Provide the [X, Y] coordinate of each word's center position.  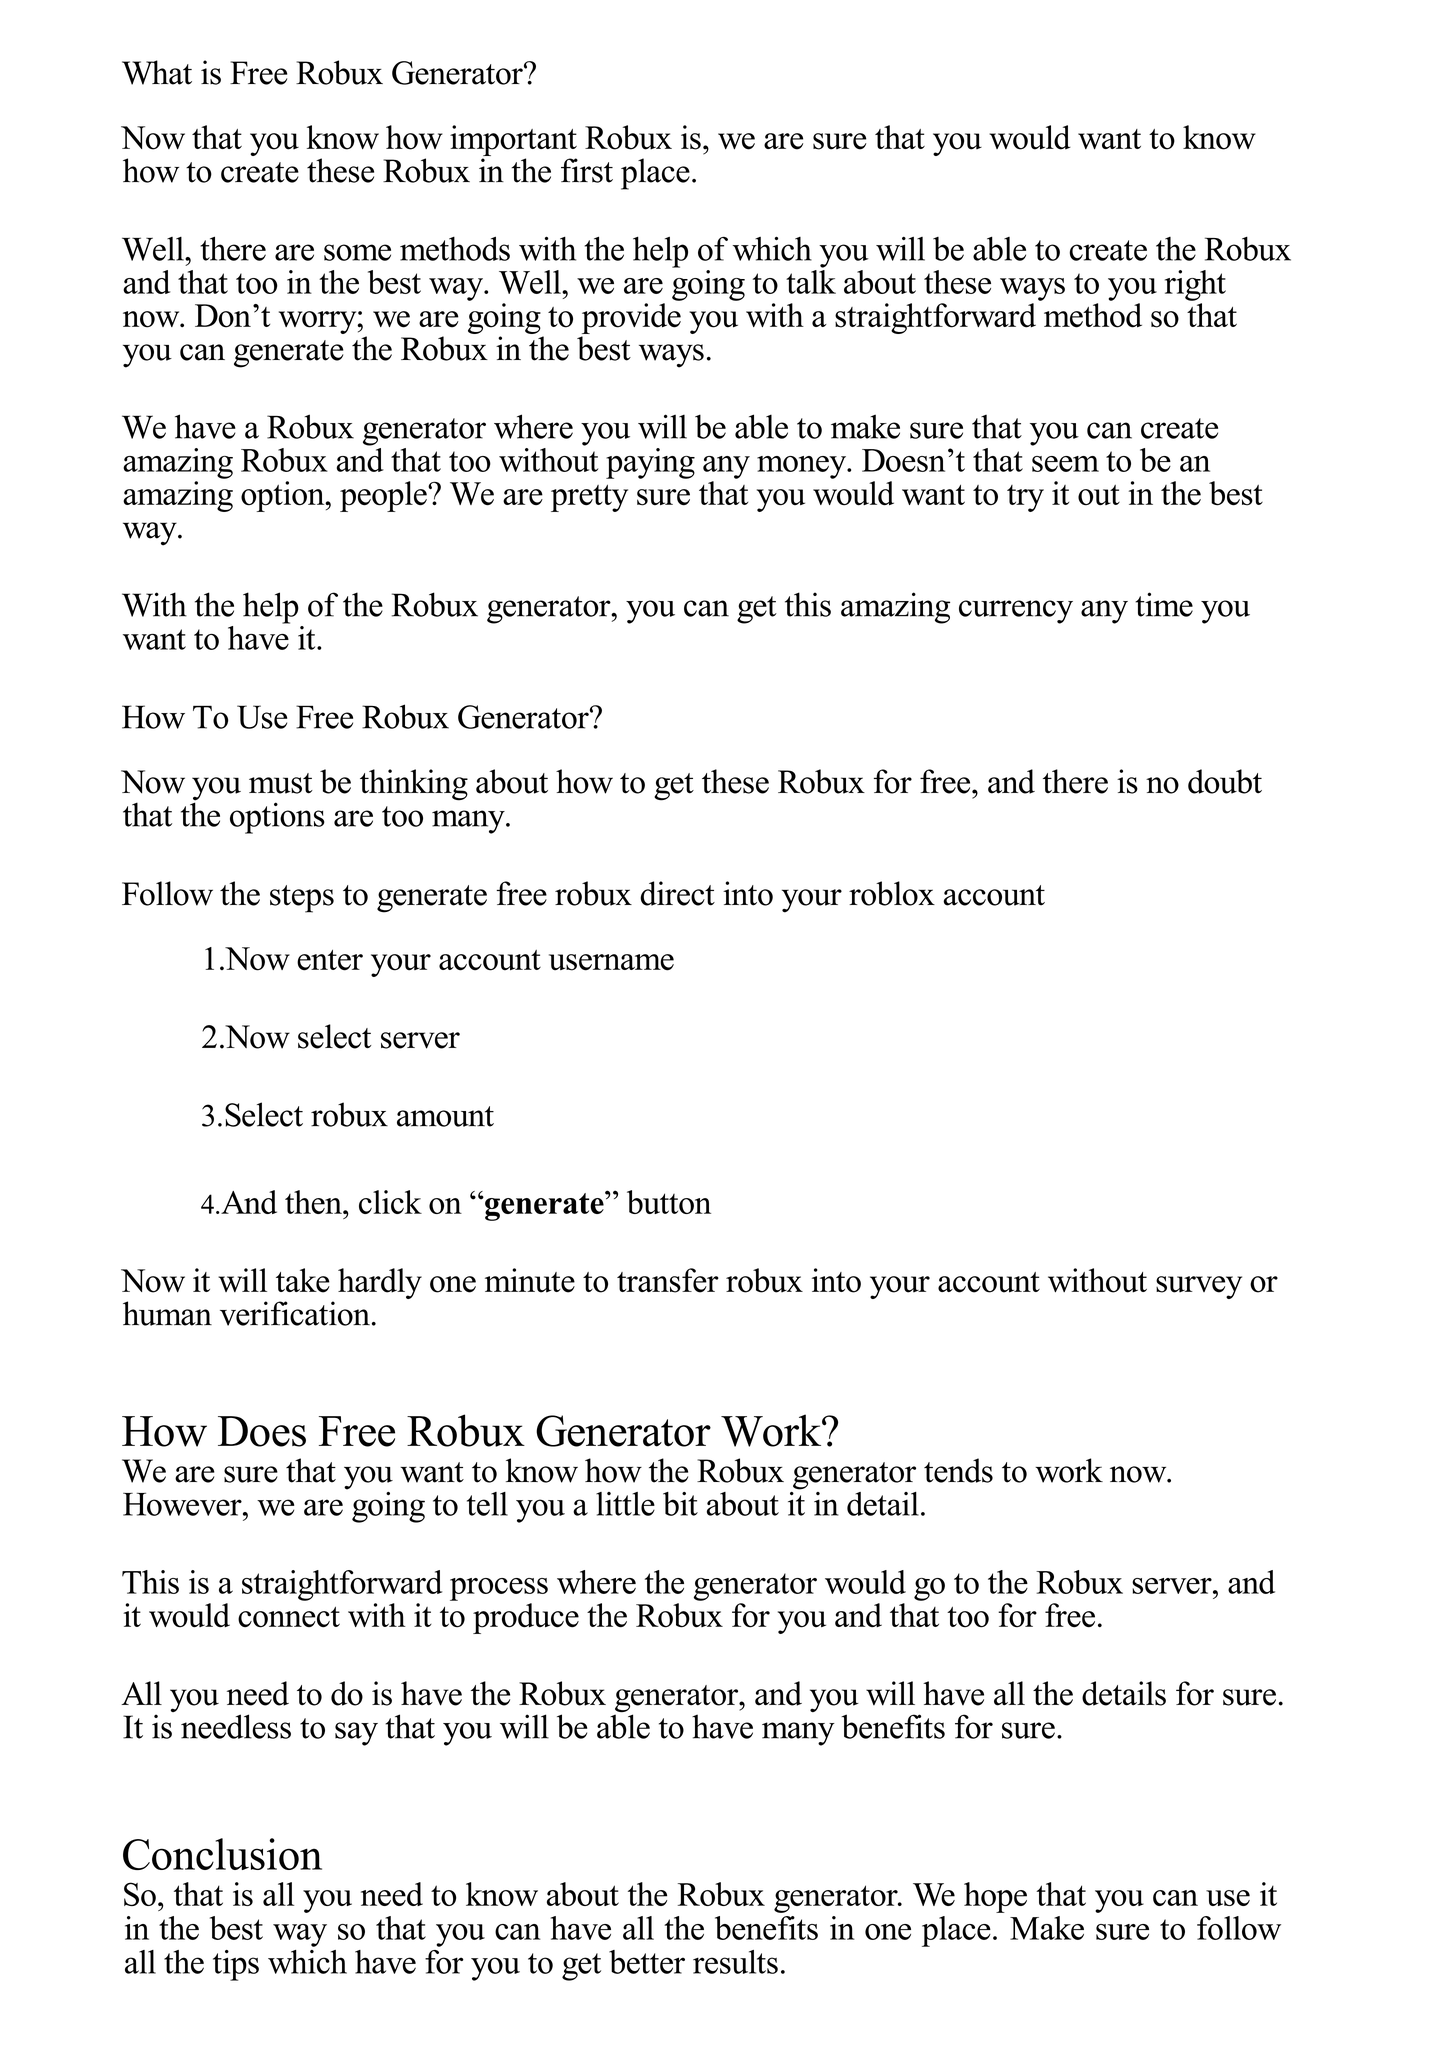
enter [330, 960]
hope [995, 1897]
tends [958, 1470]
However [183, 1504]
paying [650, 463]
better [647, 1962]
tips [236, 1965]
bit [680, 1504]
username [611, 962]
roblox [892, 893]
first [587, 170]
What [157, 72]
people [384, 496]
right [1195, 285]
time [1164, 604]
